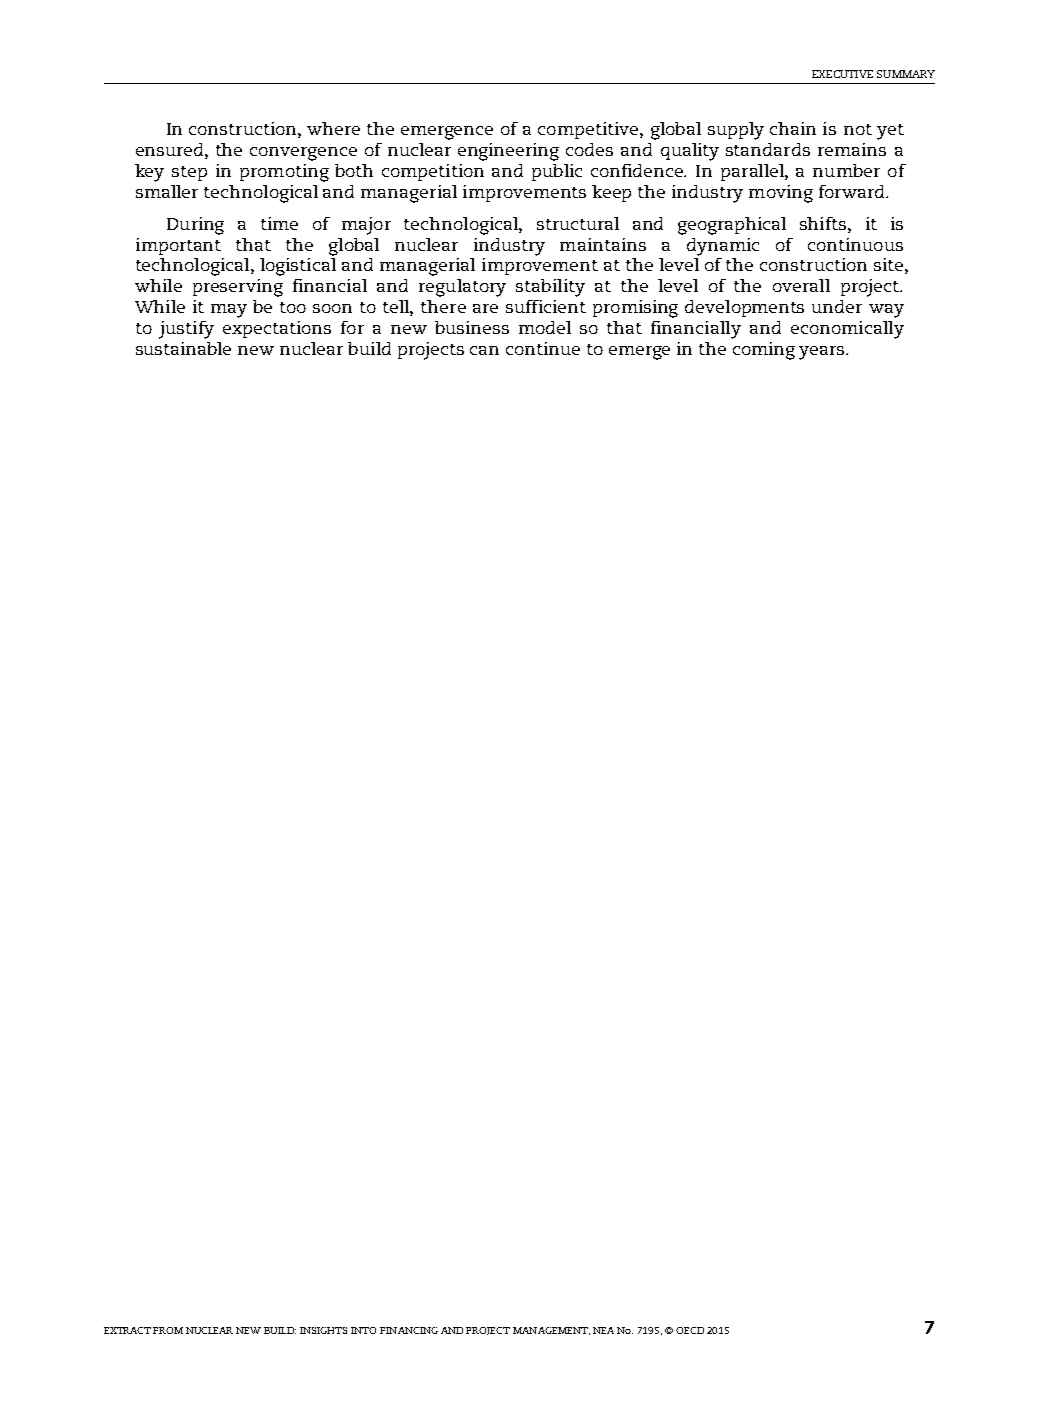 Image resolution: width=1039 pixels, height=1402 pixels. What do you see at coordinates (168, 1330) in the screenshot?
I see `FROM` at bounding box center [168, 1330].
